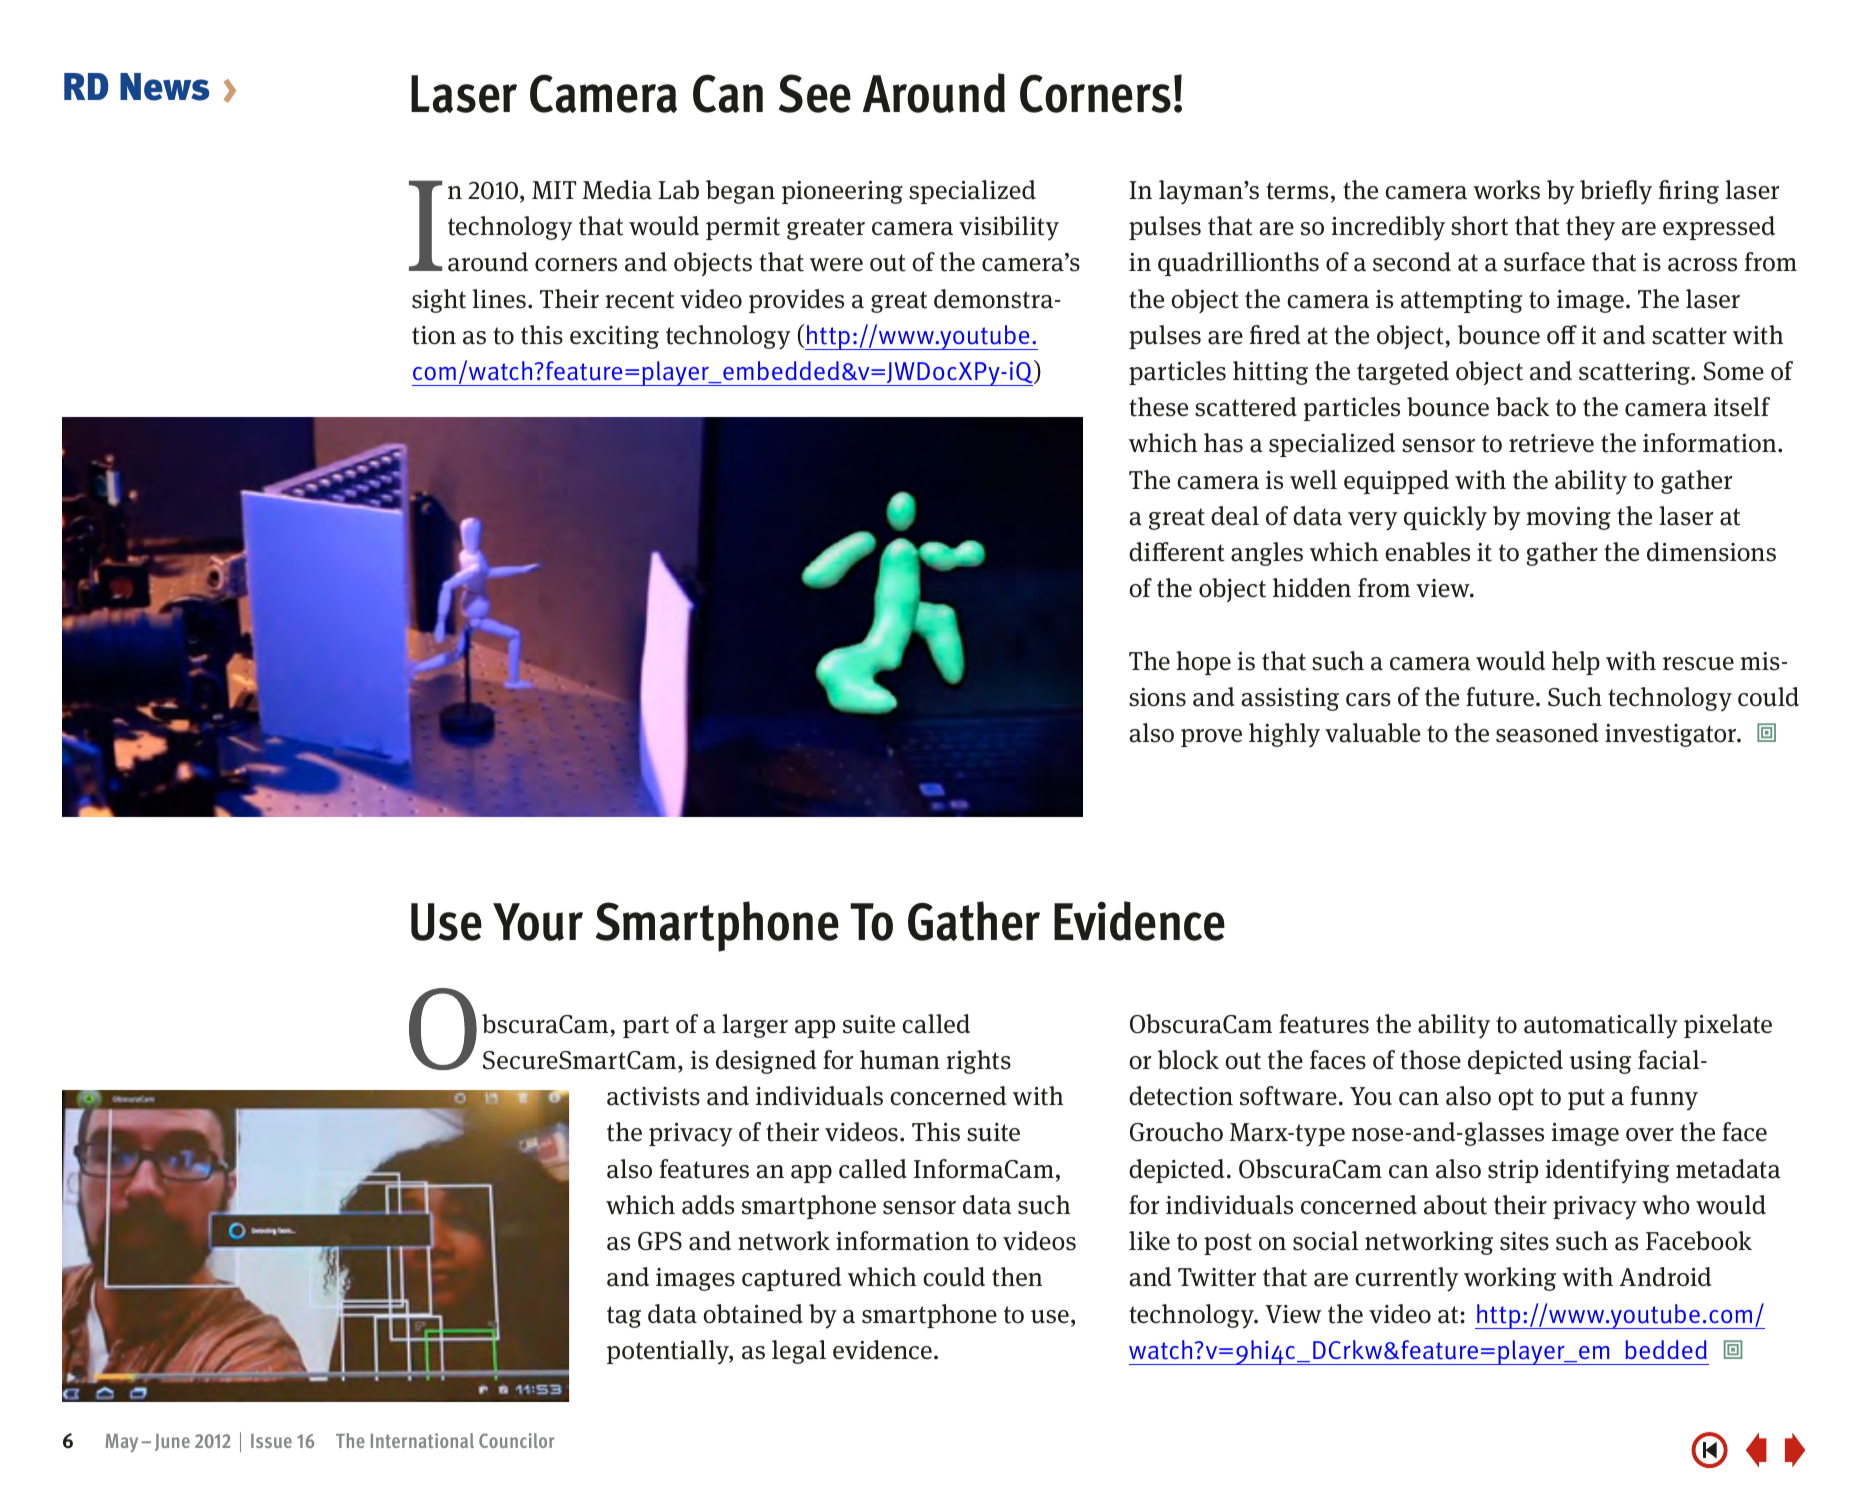  I want to click on Your, so click(538, 922).
